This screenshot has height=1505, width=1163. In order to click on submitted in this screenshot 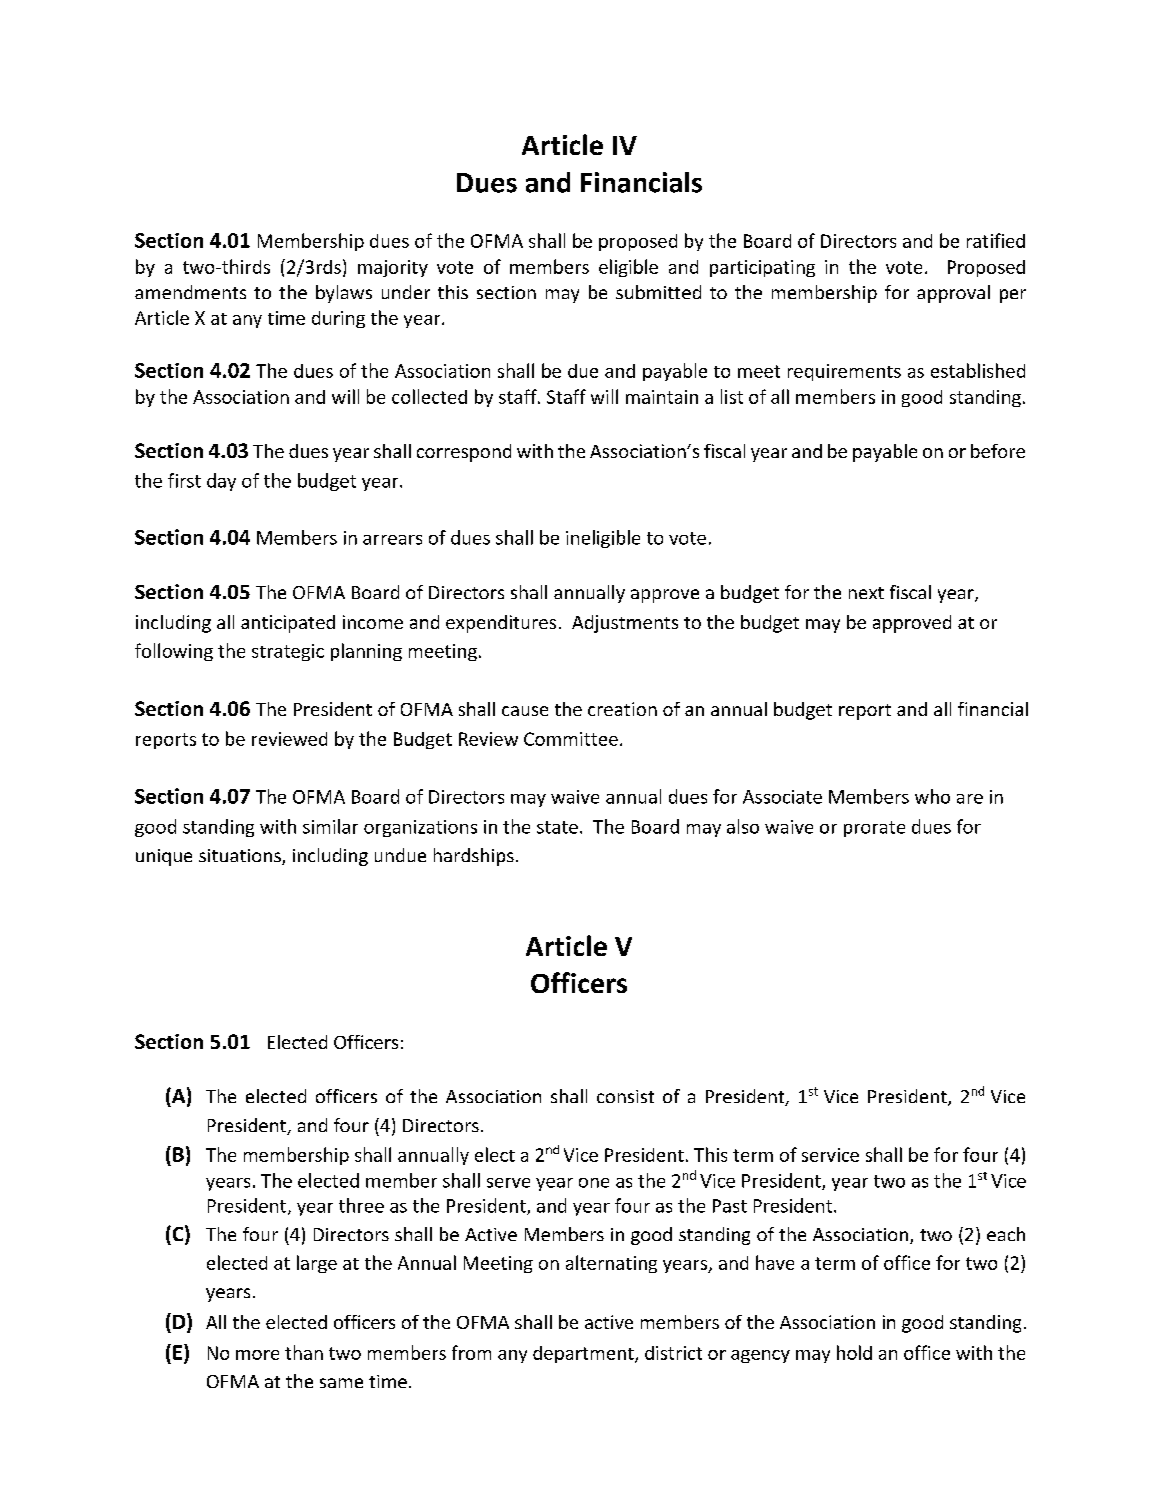, I will do `click(658, 292)`.
